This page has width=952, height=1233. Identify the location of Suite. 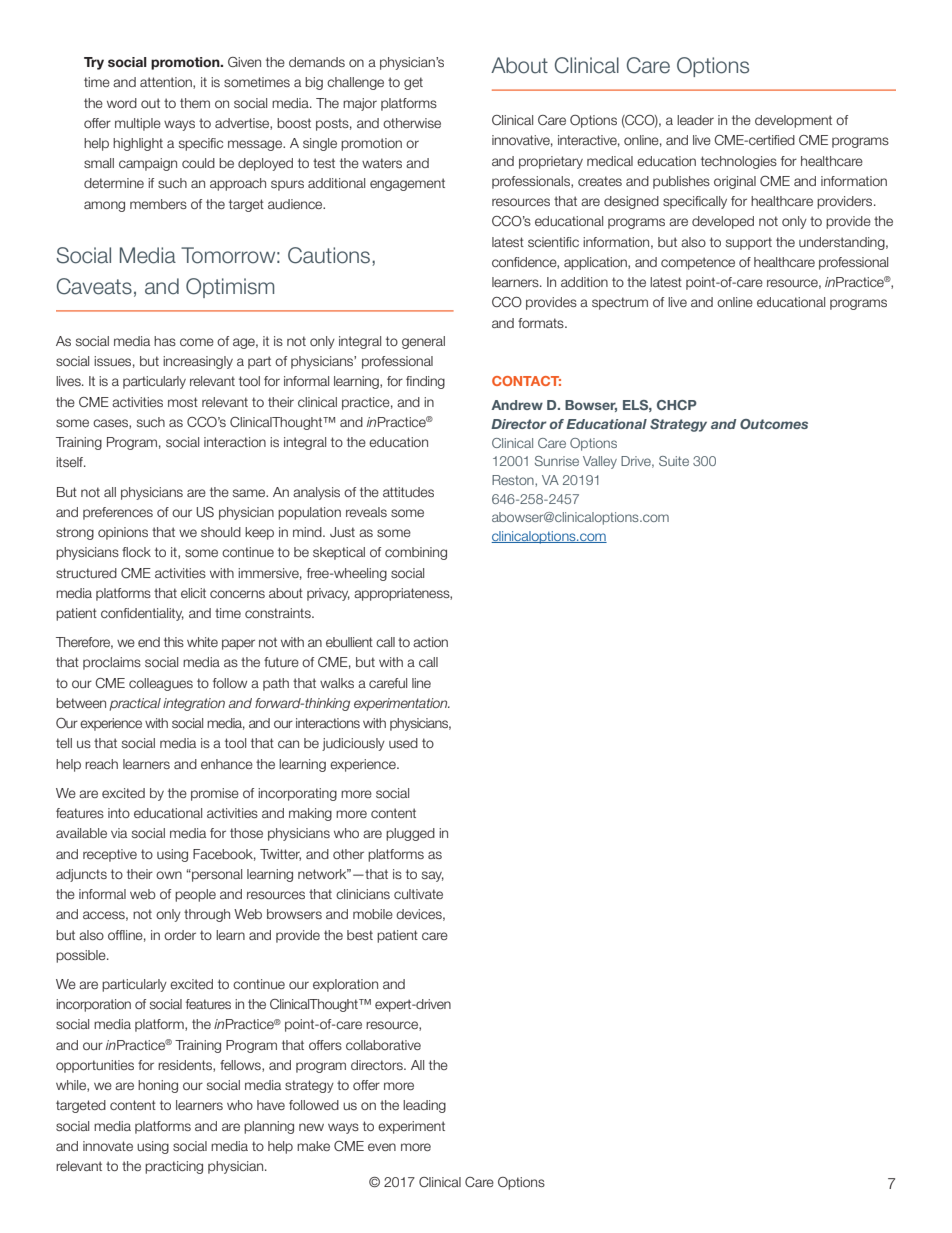
(674, 461).
